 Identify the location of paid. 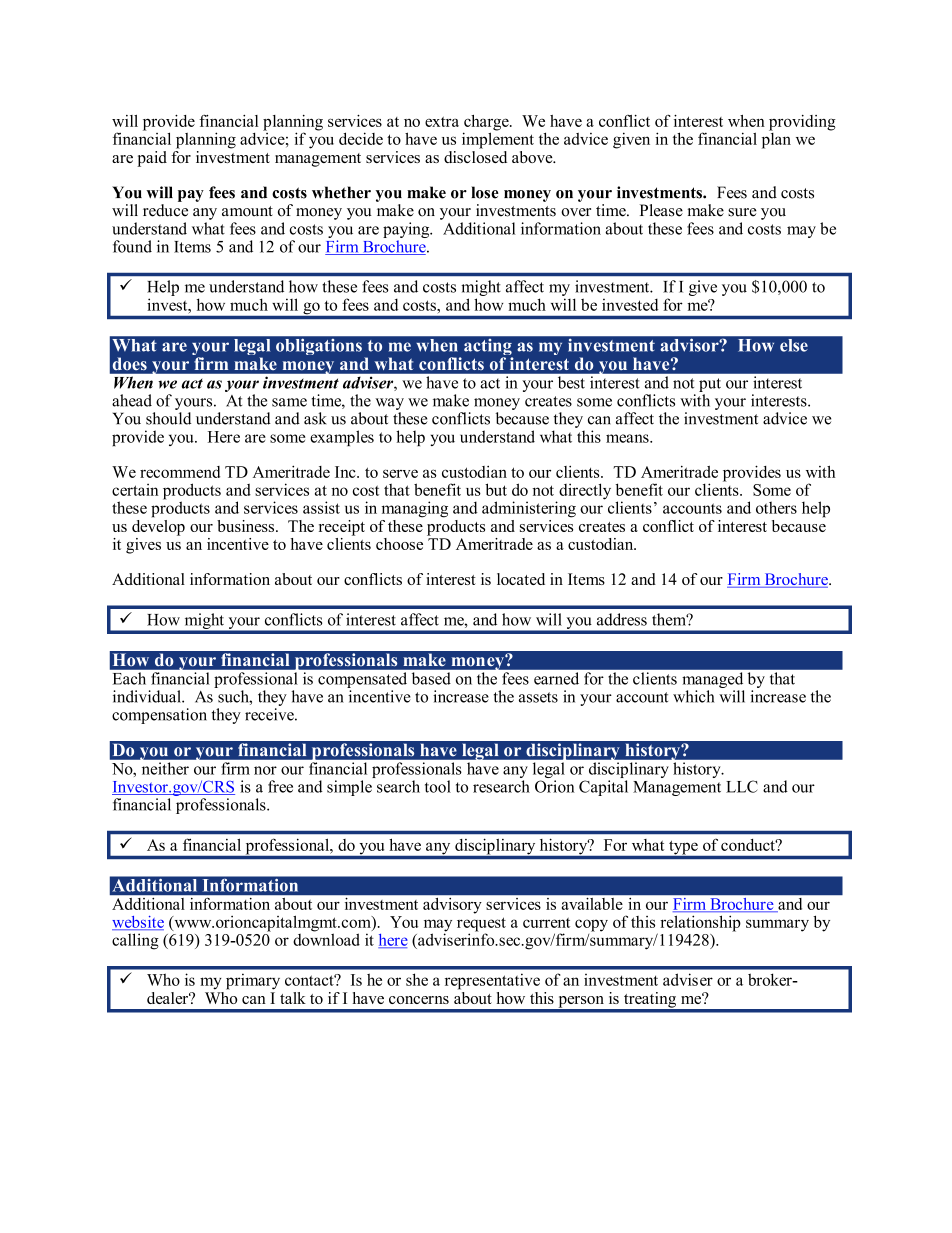
(152, 159).
